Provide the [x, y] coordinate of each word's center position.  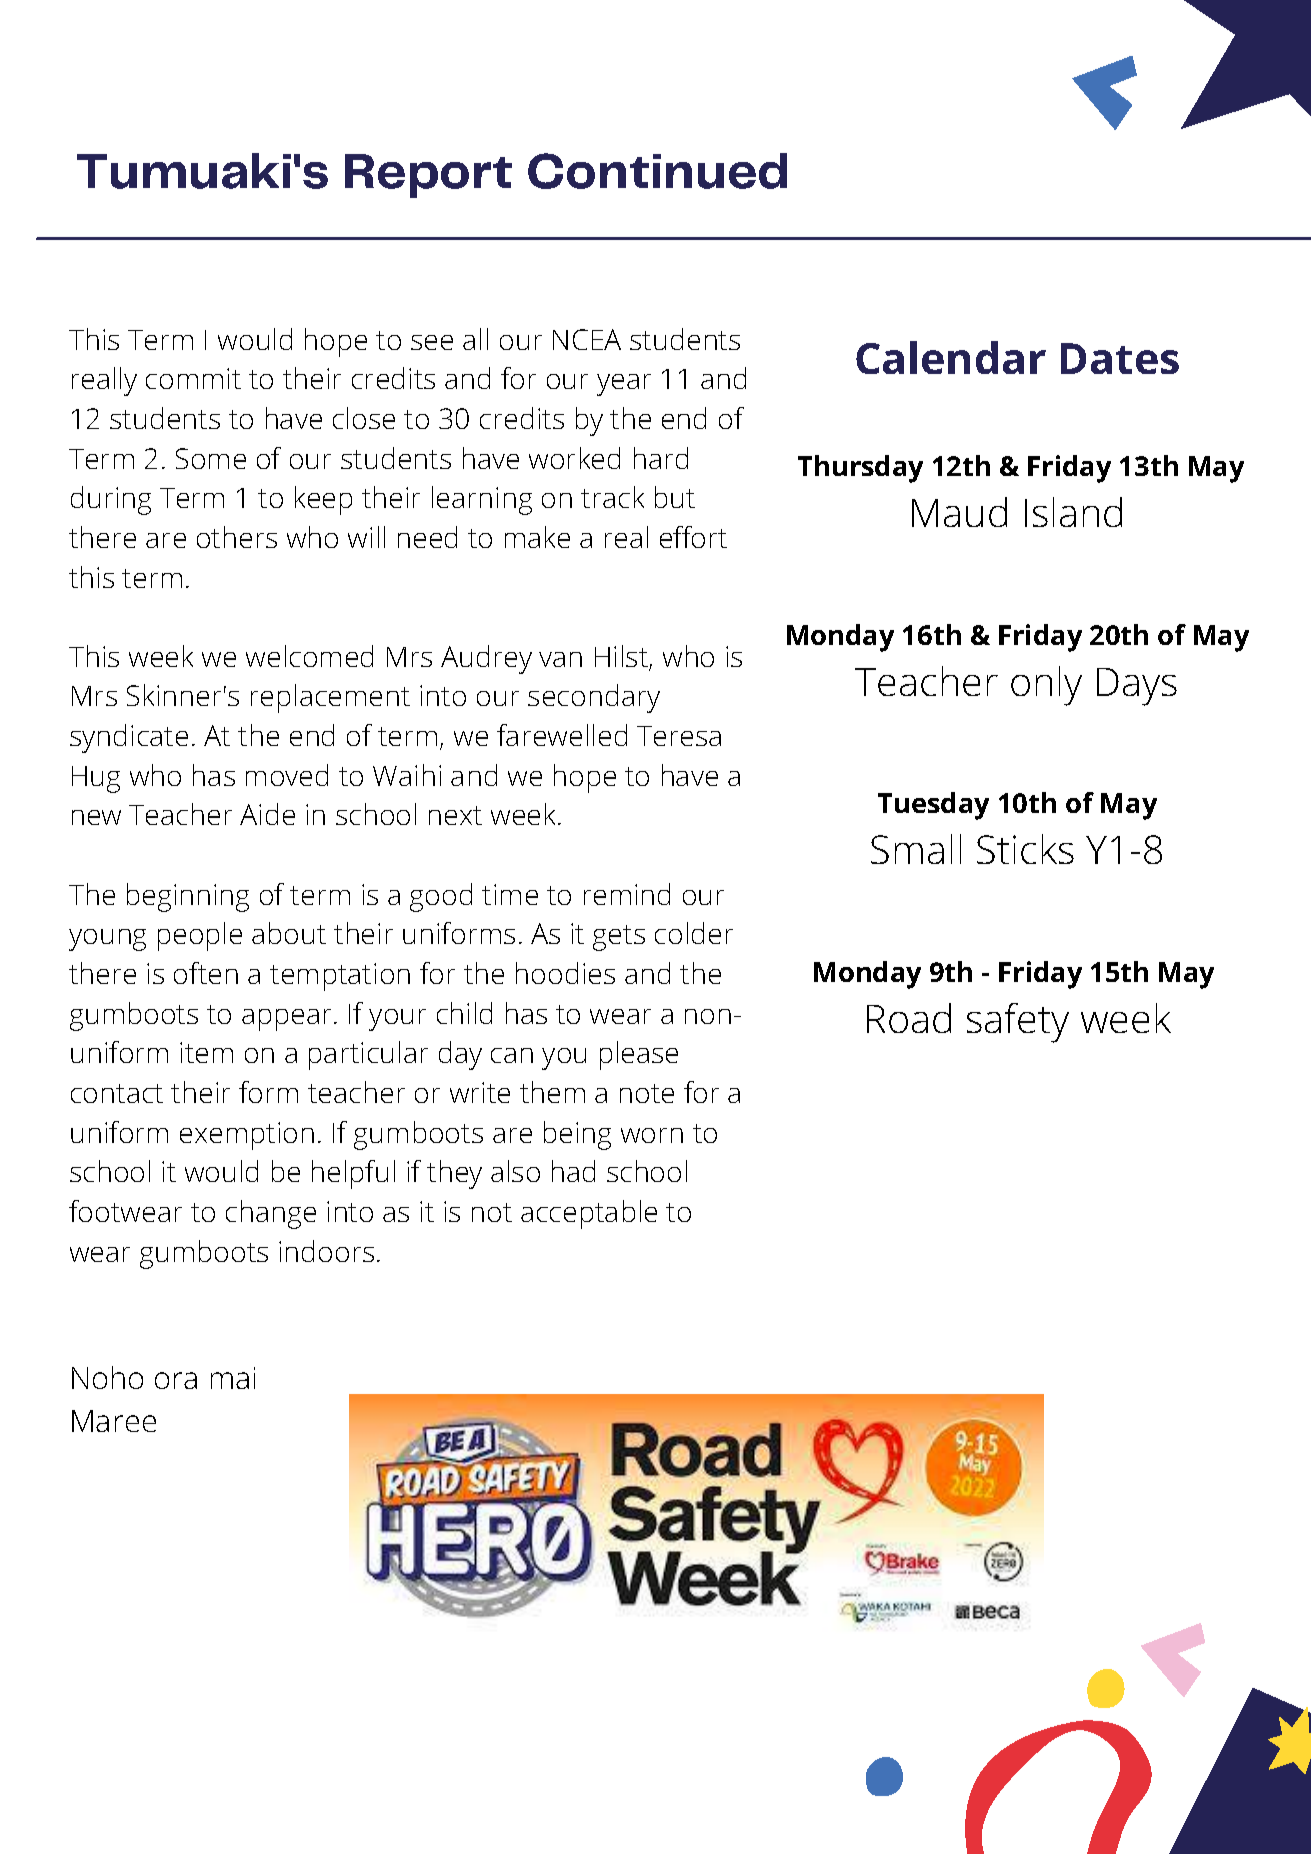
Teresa [679, 736]
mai [233, 1378]
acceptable [589, 1214]
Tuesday [933, 806]
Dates [1120, 358]
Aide [267, 814]
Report [428, 176]
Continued [657, 171]
